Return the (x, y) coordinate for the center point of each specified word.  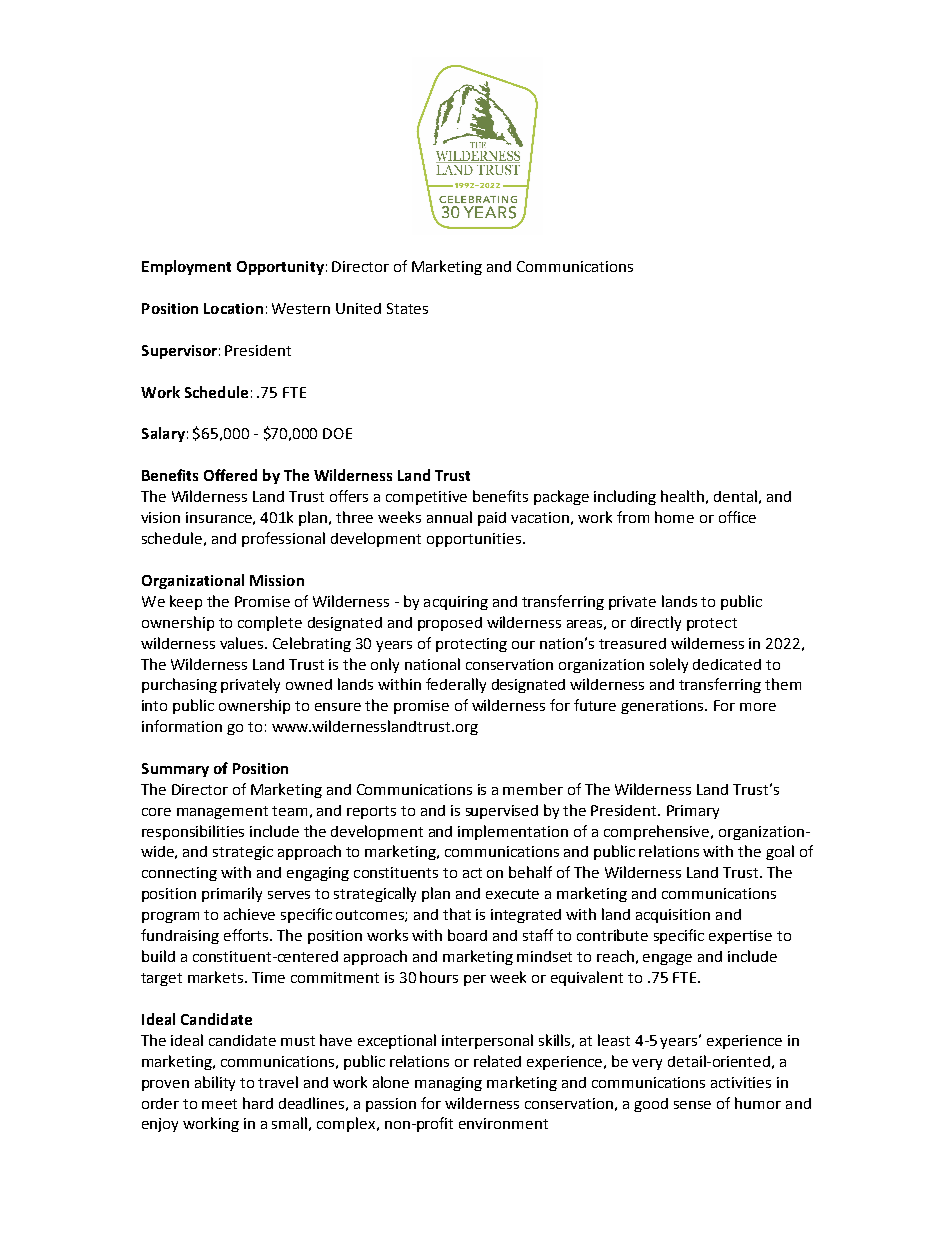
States (407, 308)
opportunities (474, 540)
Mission (277, 580)
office (737, 517)
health (682, 496)
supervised (502, 812)
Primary (693, 812)
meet (219, 1104)
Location (233, 308)
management (222, 812)
